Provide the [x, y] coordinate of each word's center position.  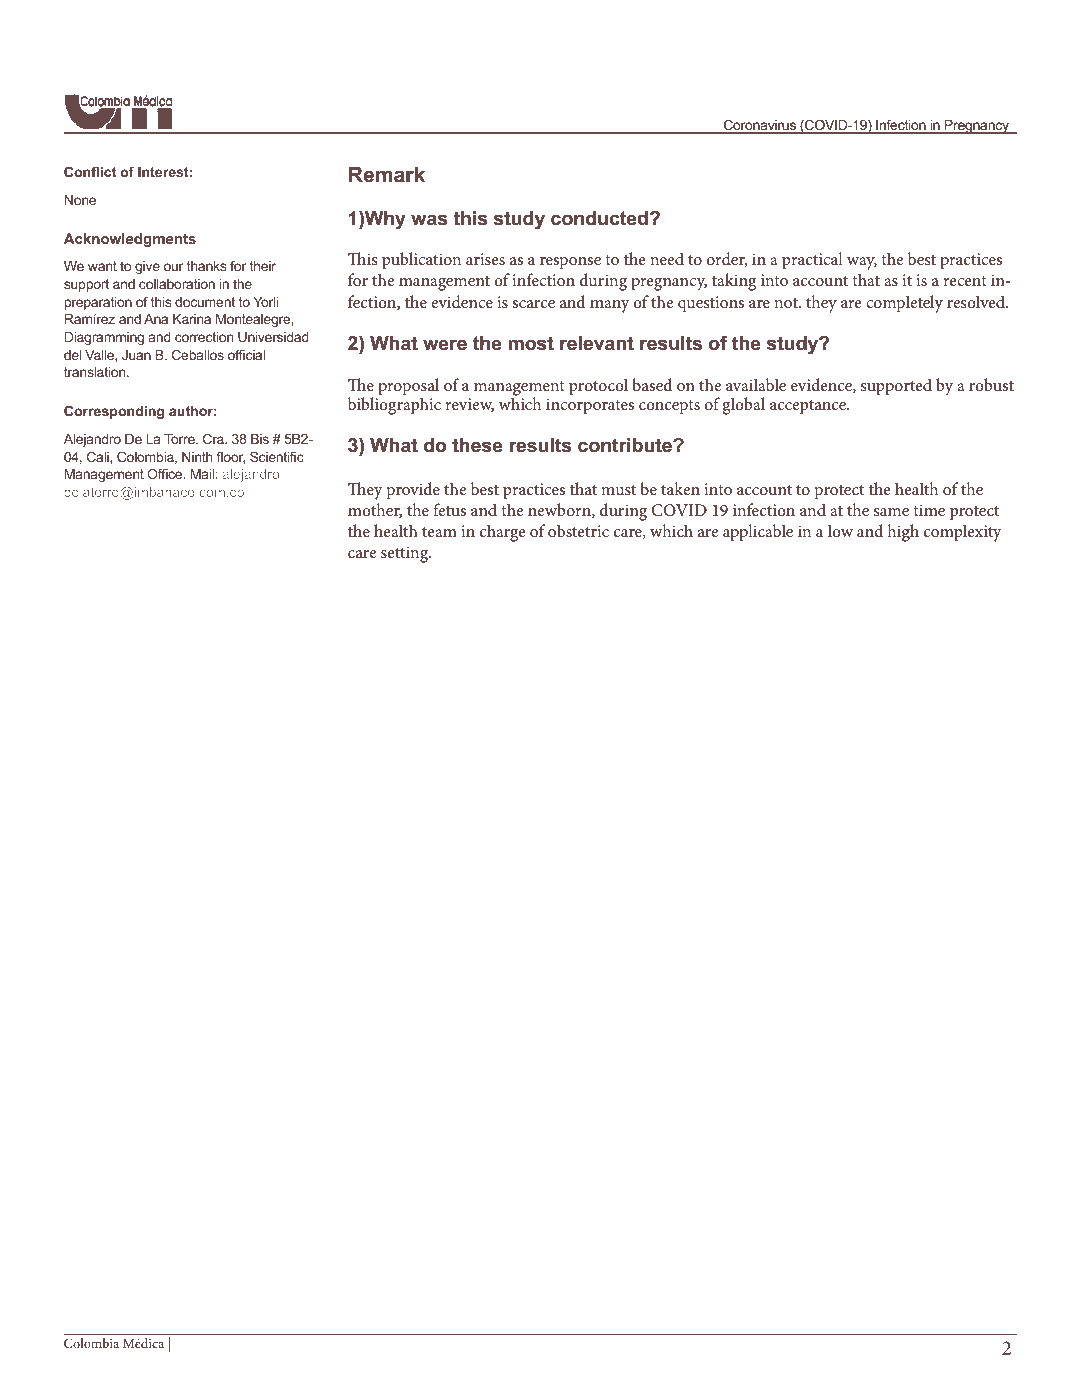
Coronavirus [760, 126]
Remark [387, 175]
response [570, 263]
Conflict [90, 171]
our [173, 267]
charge [503, 533]
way [862, 263]
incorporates [590, 406]
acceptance [809, 407]
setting [405, 554]
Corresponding [114, 412]
